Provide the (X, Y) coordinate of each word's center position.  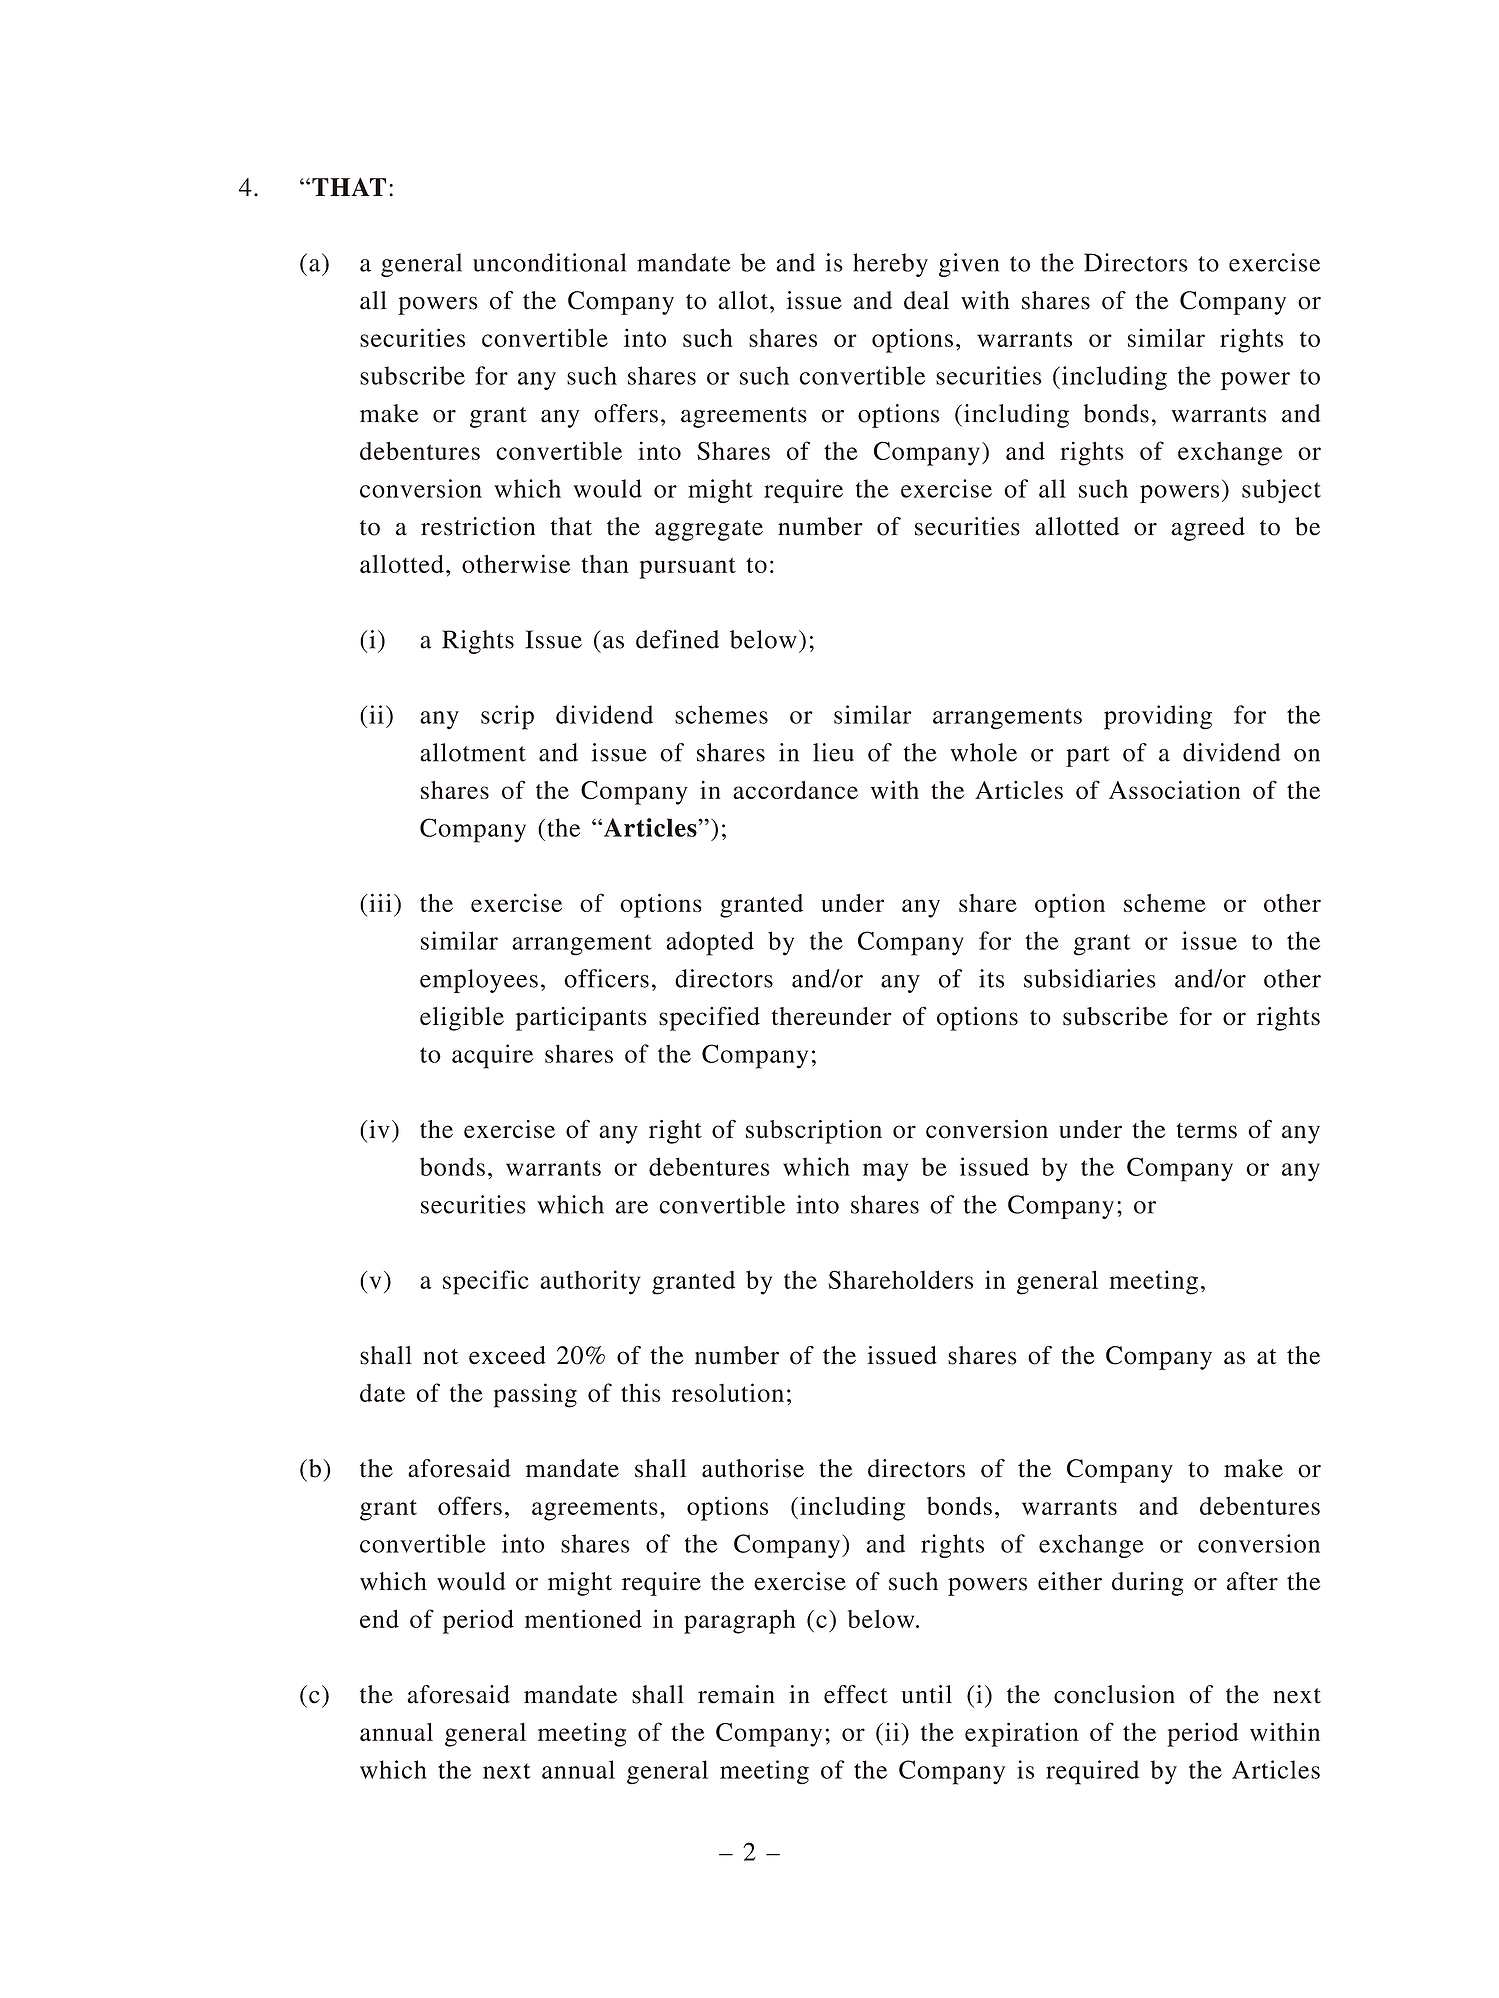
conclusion (1114, 1694)
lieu (833, 752)
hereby (890, 265)
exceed (507, 1355)
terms (1207, 1131)
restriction (478, 526)
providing (1158, 717)
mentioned (583, 1618)
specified (709, 1018)
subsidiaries (1090, 978)
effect (856, 1694)
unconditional (549, 262)
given (969, 265)
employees (479, 981)
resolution (728, 1392)
